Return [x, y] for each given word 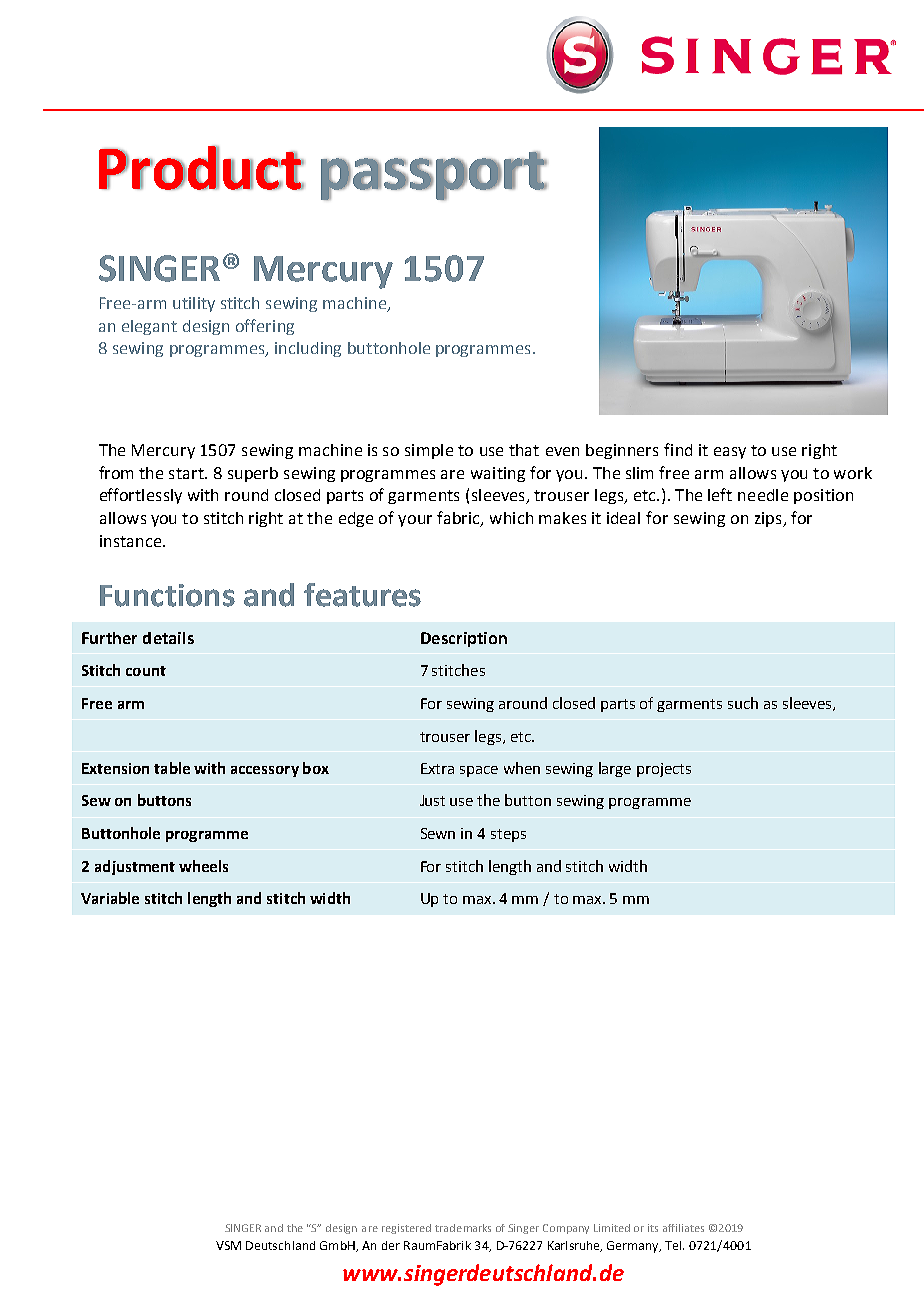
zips [769, 519]
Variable [110, 898]
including [308, 349]
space [479, 771]
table [172, 768]
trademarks [463, 1228]
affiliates [683, 1228]
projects [664, 770]
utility [194, 304]
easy [730, 453]
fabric [459, 519]
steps [508, 835]
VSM [228, 1245]
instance [132, 541]
